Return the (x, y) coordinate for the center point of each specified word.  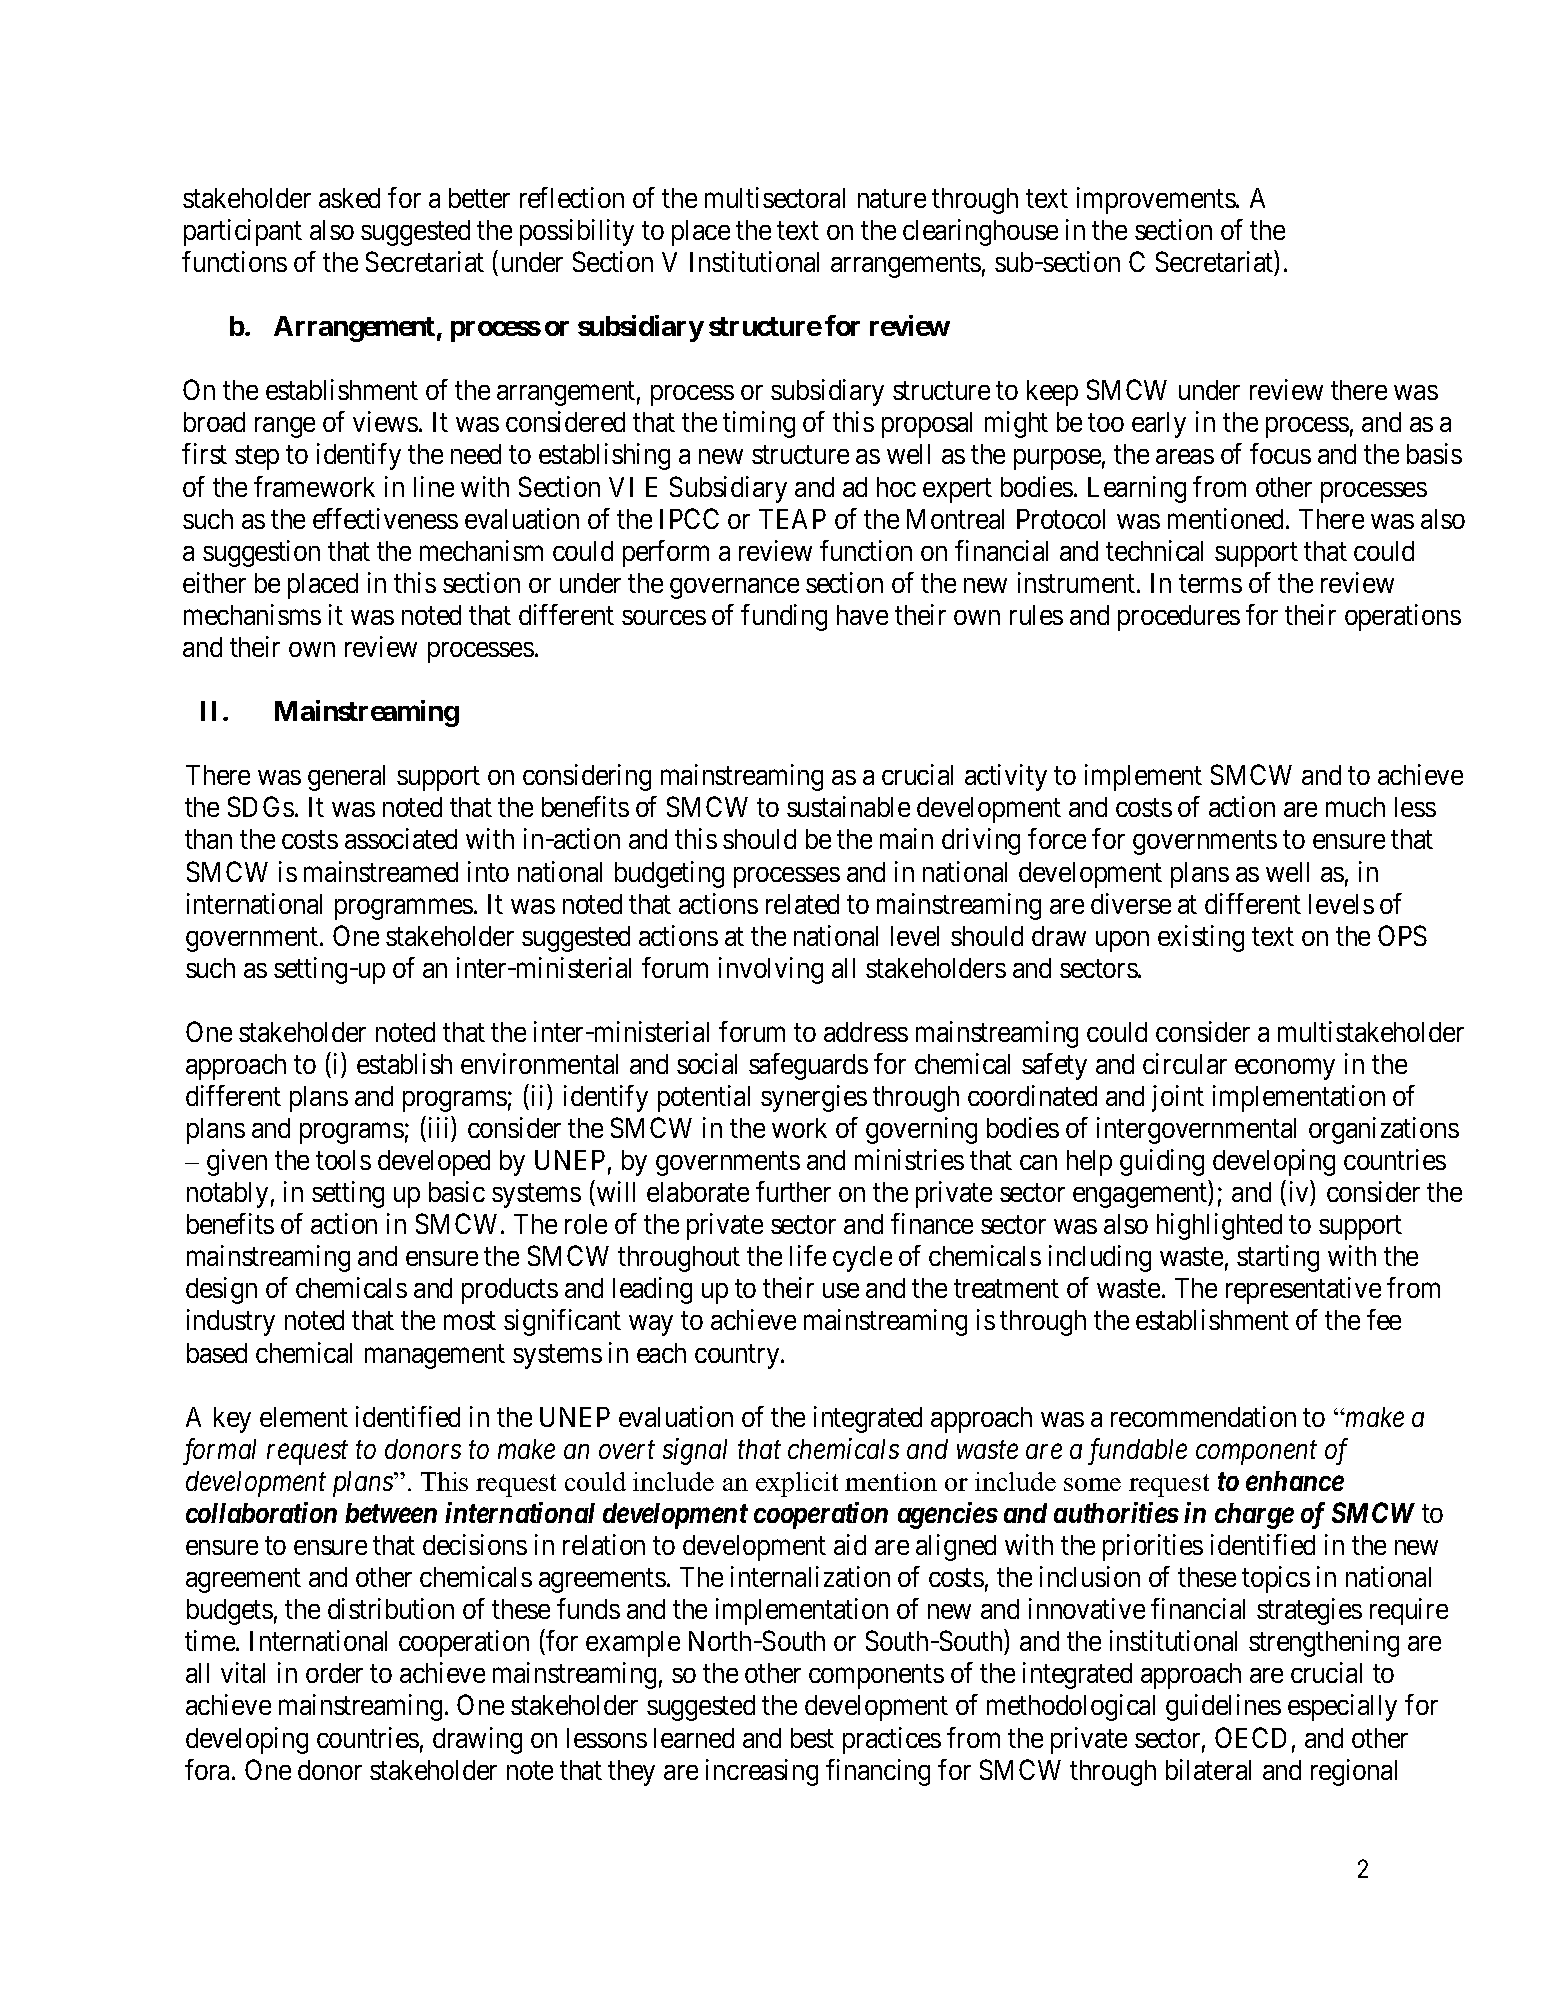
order (334, 1673)
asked (349, 198)
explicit (797, 1484)
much (1355, 807)
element (304, 1417)
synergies (814, 1098)
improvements (1156, 200)
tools (343, 1160)
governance (734, 588)
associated (401, 838)
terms (1210, 584)
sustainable (848, 806)
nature (892, 199)
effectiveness (385, 518)
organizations (1384, 1130)
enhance (1295, 1481)
